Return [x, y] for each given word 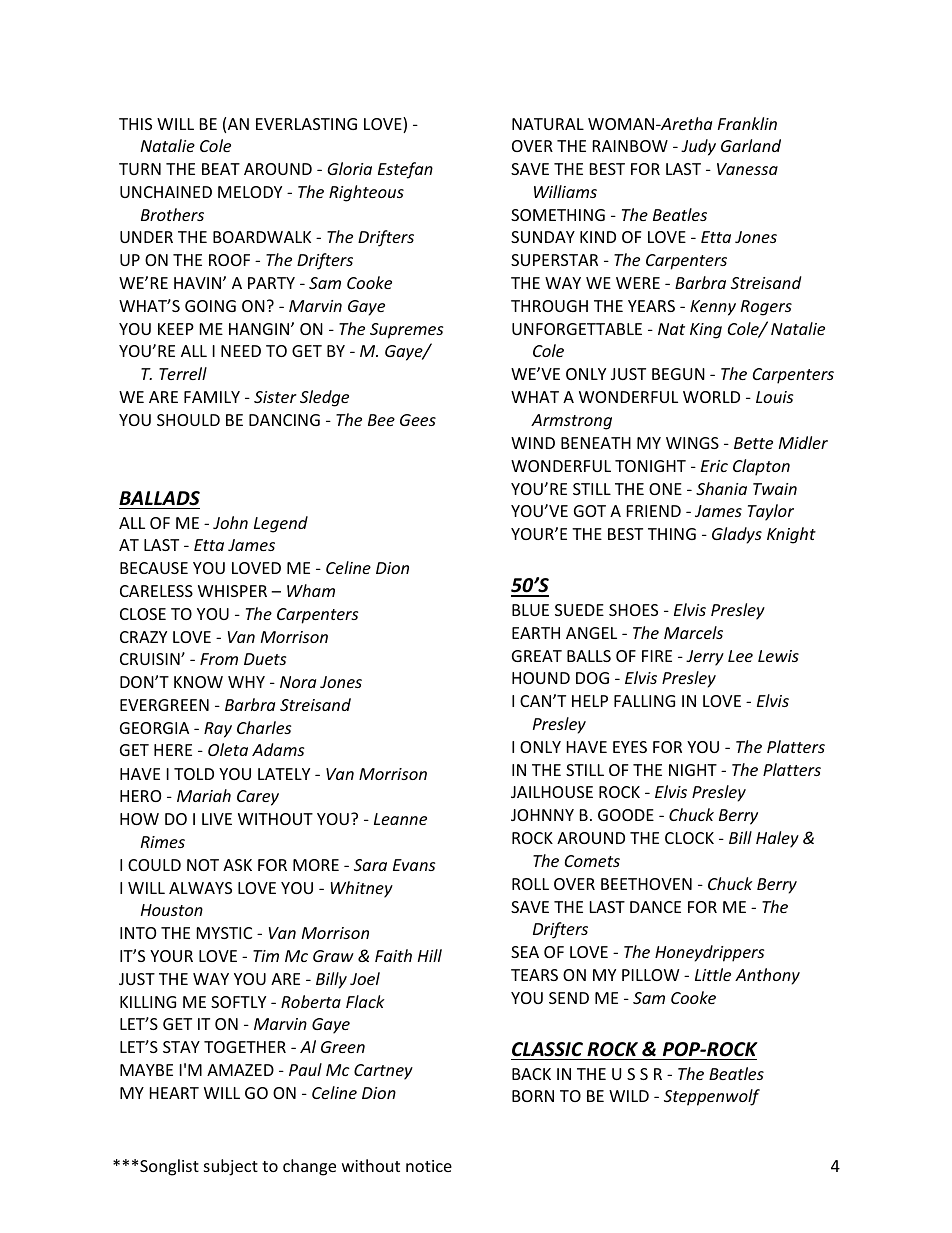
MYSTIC [224, 933]
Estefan [405, 170]
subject [231, 1167]
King [706, 331]
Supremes [406, 331]
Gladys [737, 535]
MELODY [250, 192]
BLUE [530, 610]
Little [713, 974]
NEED [241, 351]
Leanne [400, 819]
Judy [698, 147]
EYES [630, 747]
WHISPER [232, 591]
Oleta [228, 749]
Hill [430, 955]
